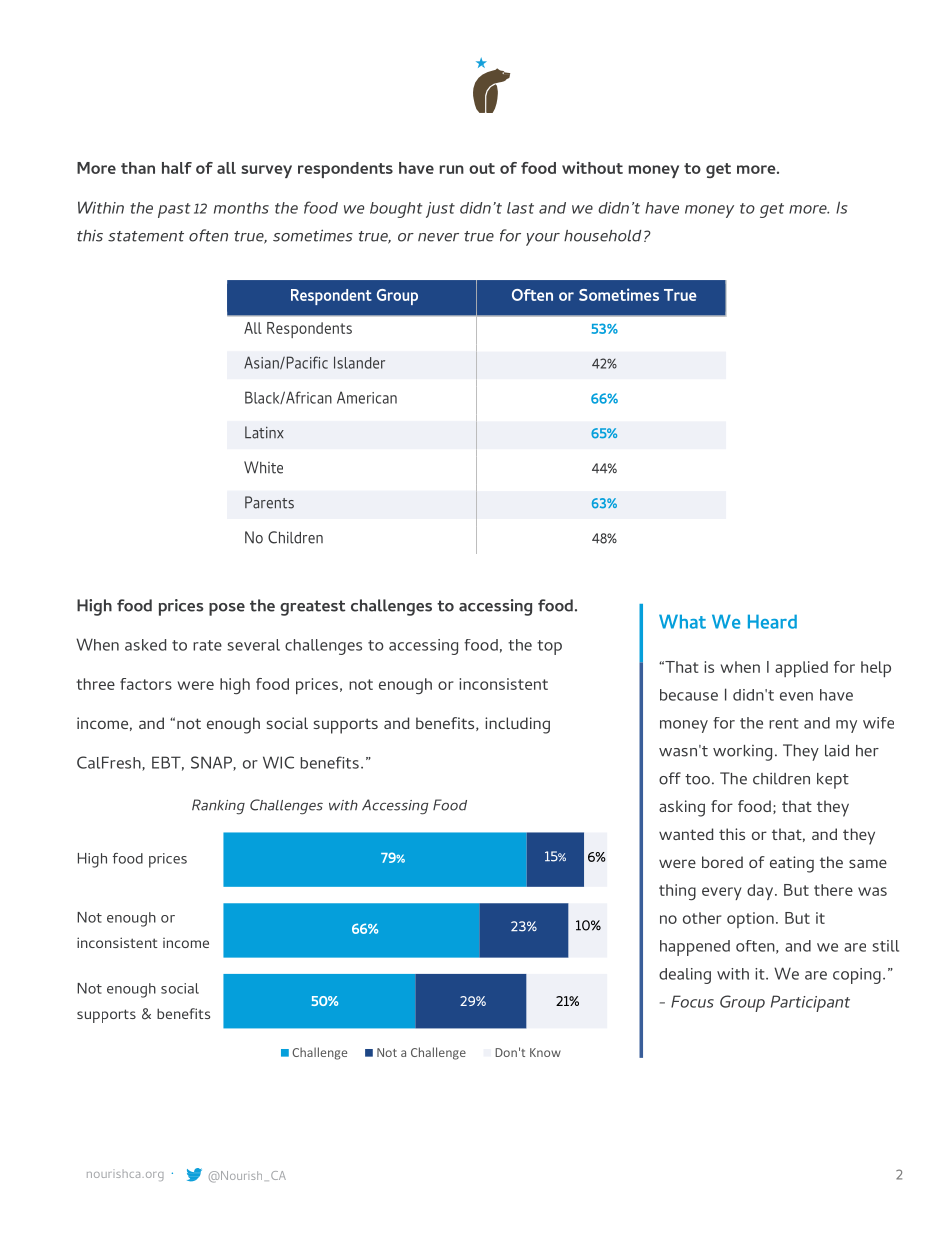 This image has height=1233, width=952. What do you see at coordinates (772, 622) in the image?
I see `Heard` at bounding box center [772, 622].
